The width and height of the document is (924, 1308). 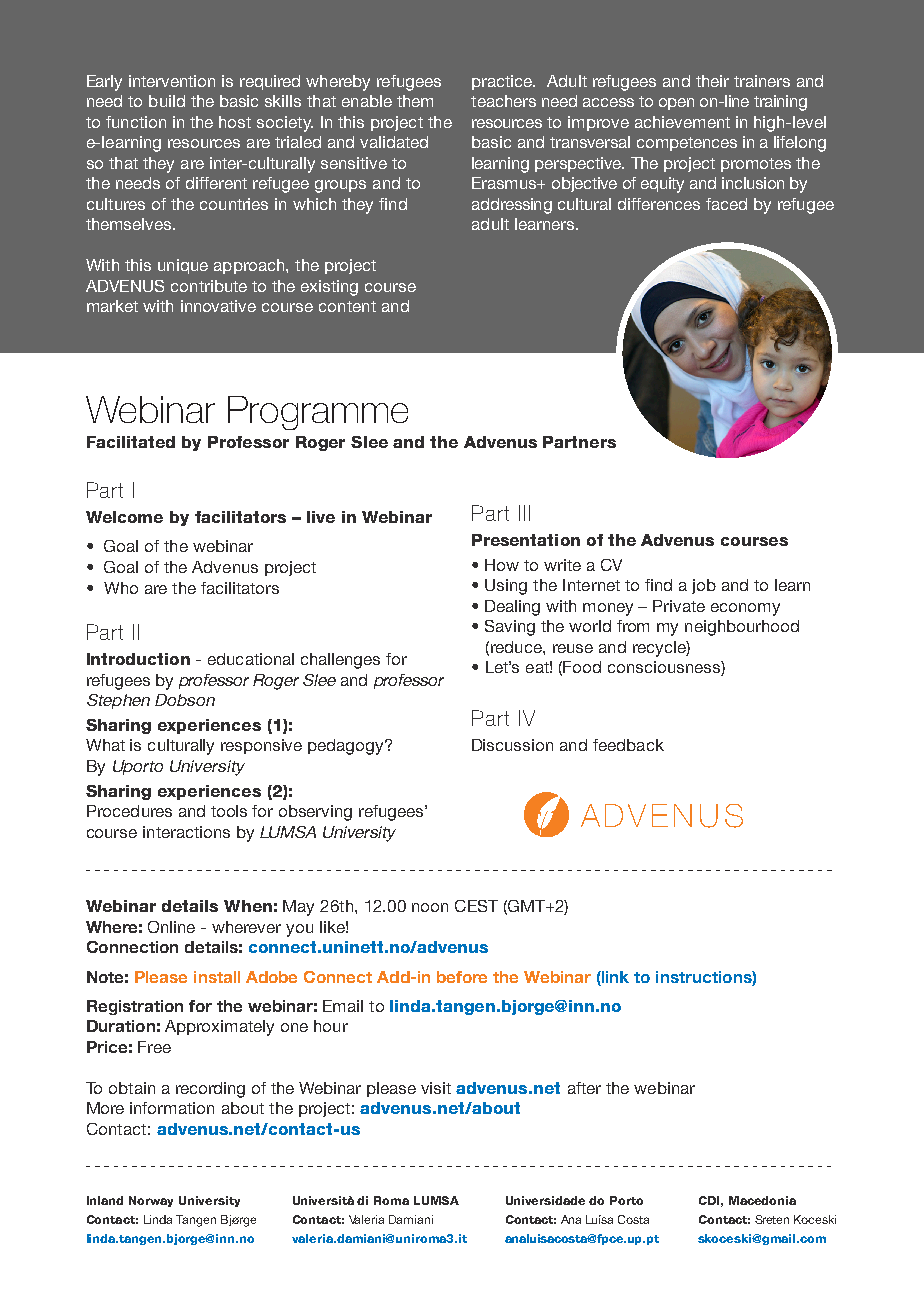 What do you see at coordinates (131, 442) in the document?
I see `Facilitated` at bounding box center [131, 442].
